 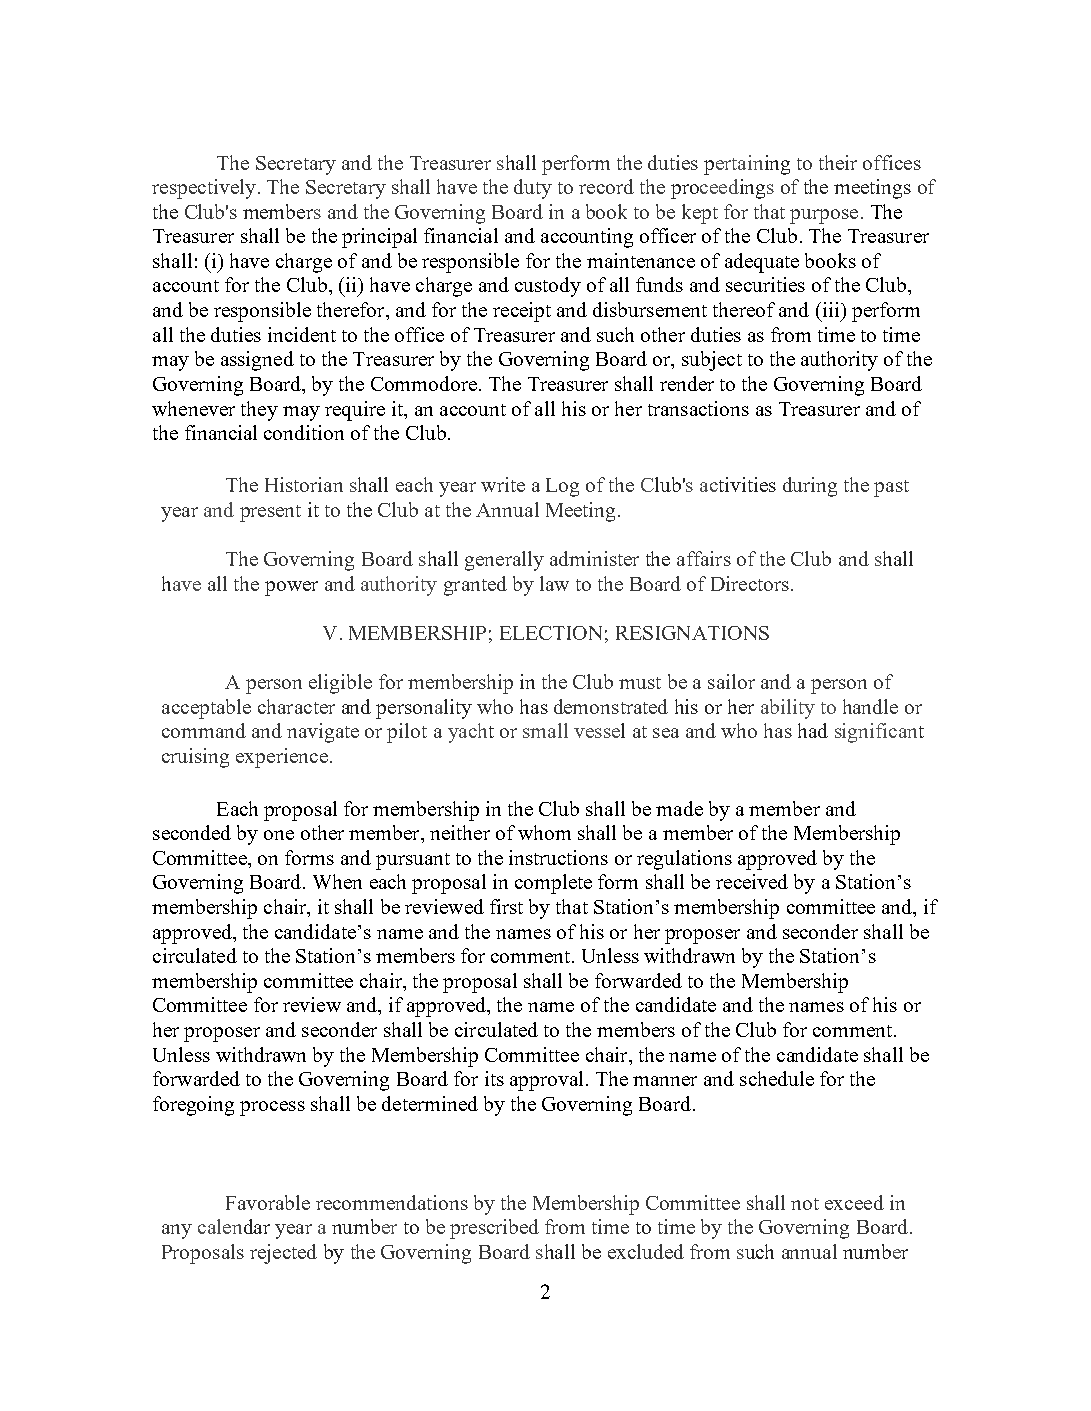 I want to click on respectively, so click(x=204, y=189).
